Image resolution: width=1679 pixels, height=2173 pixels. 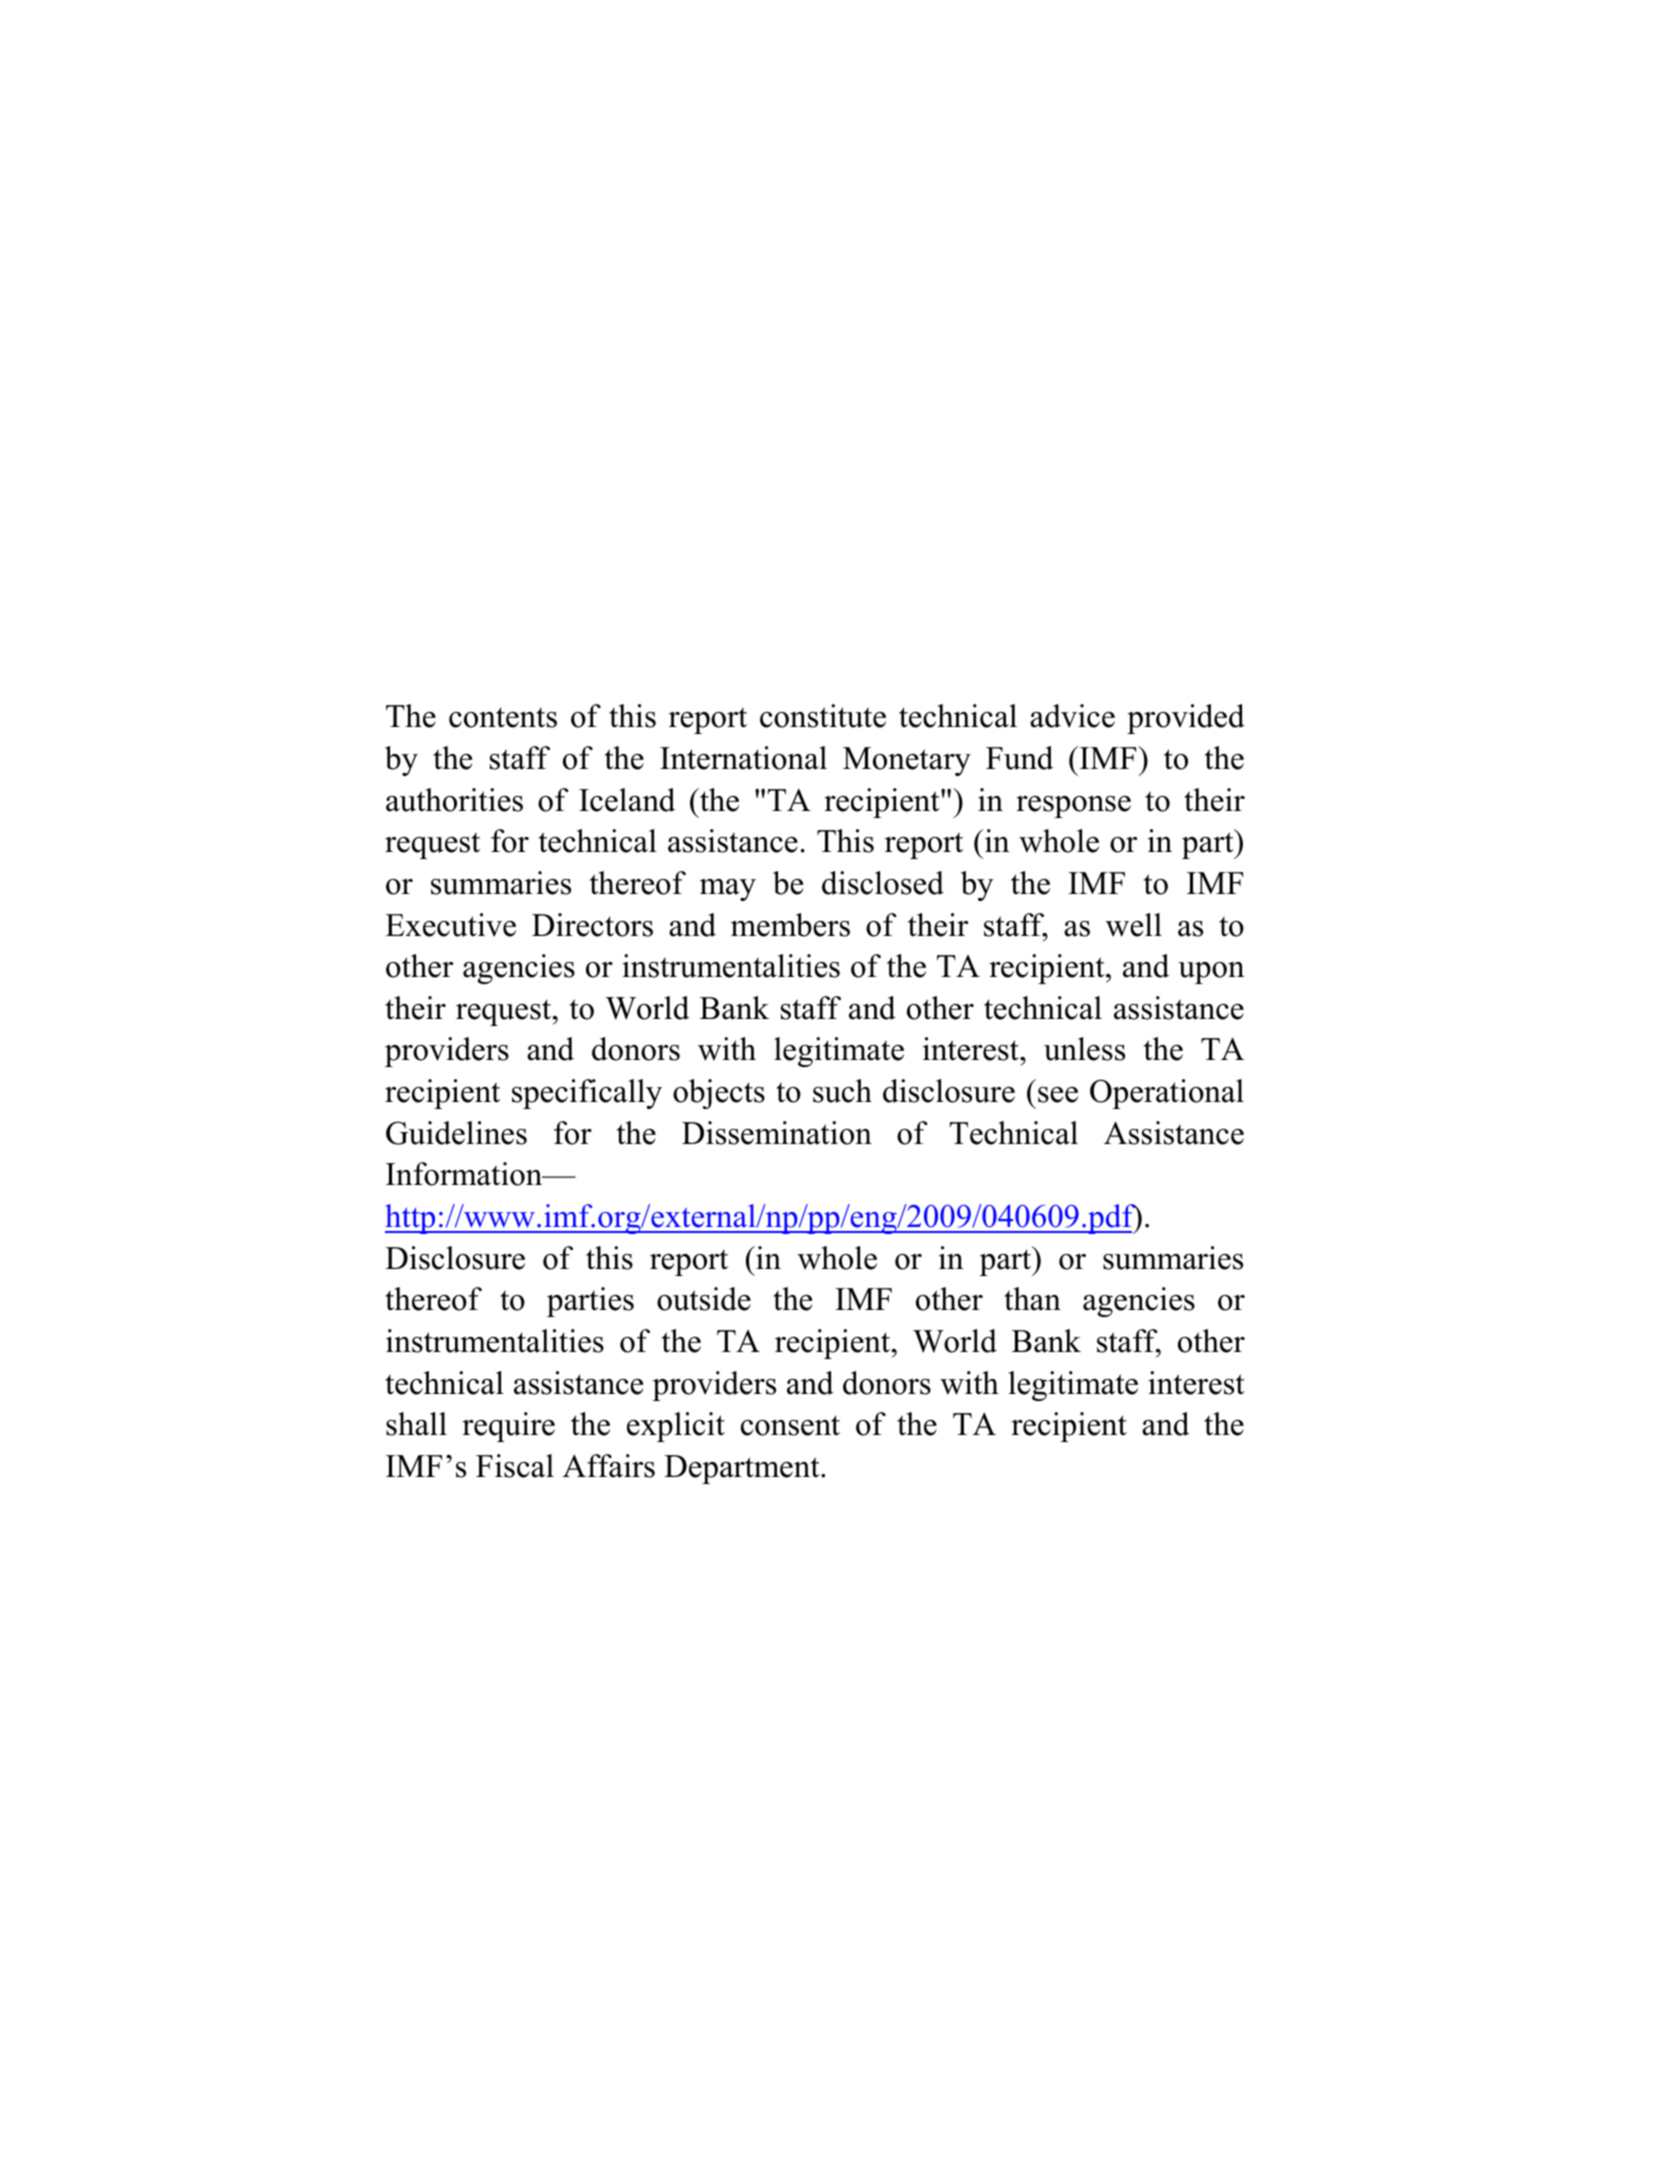 I want to click on such, so click(x=842, y=1091).
